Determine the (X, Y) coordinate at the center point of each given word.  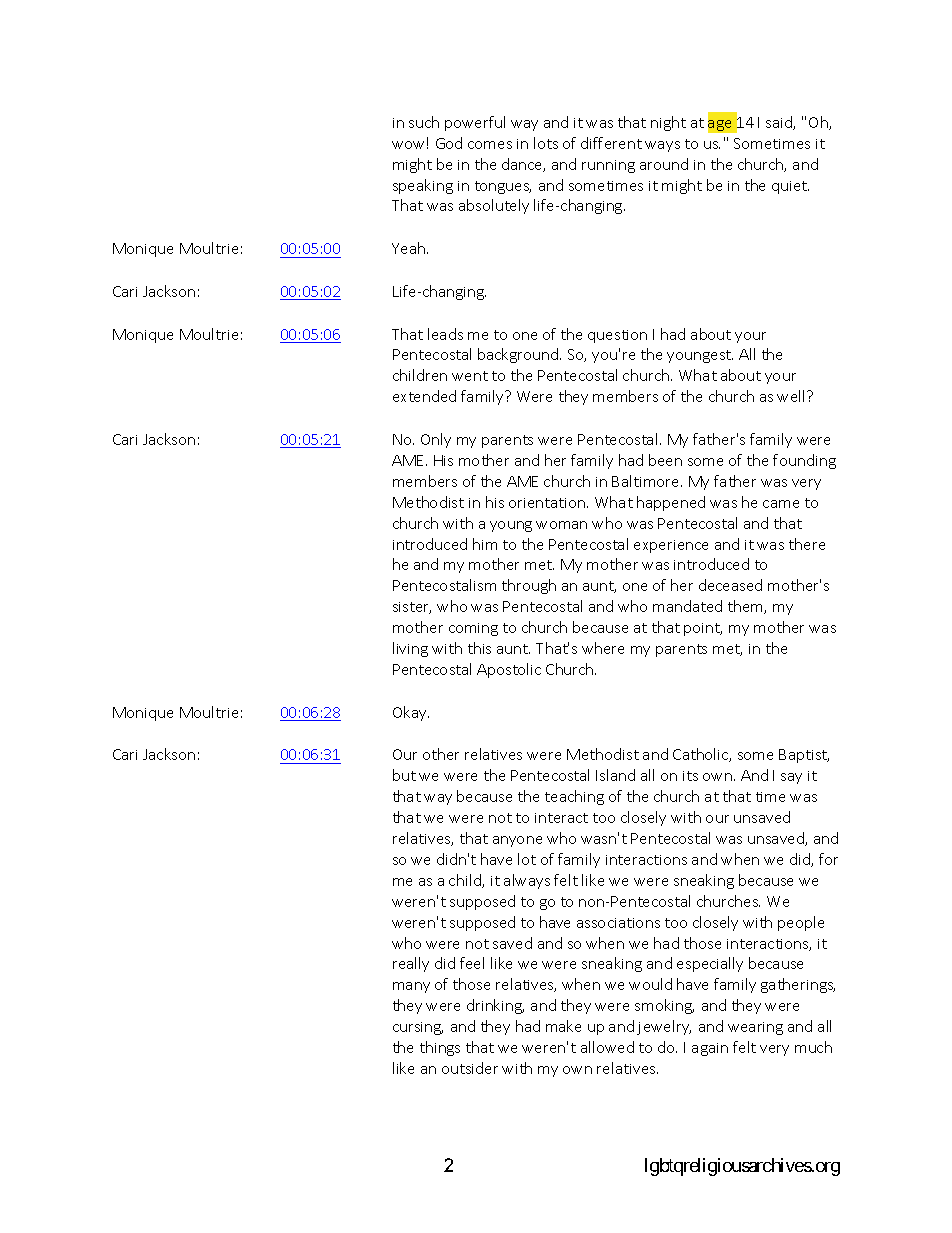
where (603, 648)
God (449, 143)
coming (473, 629)
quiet (790, 187)
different (611, 143)
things (440, 1048)
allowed (607, 1047)
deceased (730, 585)
